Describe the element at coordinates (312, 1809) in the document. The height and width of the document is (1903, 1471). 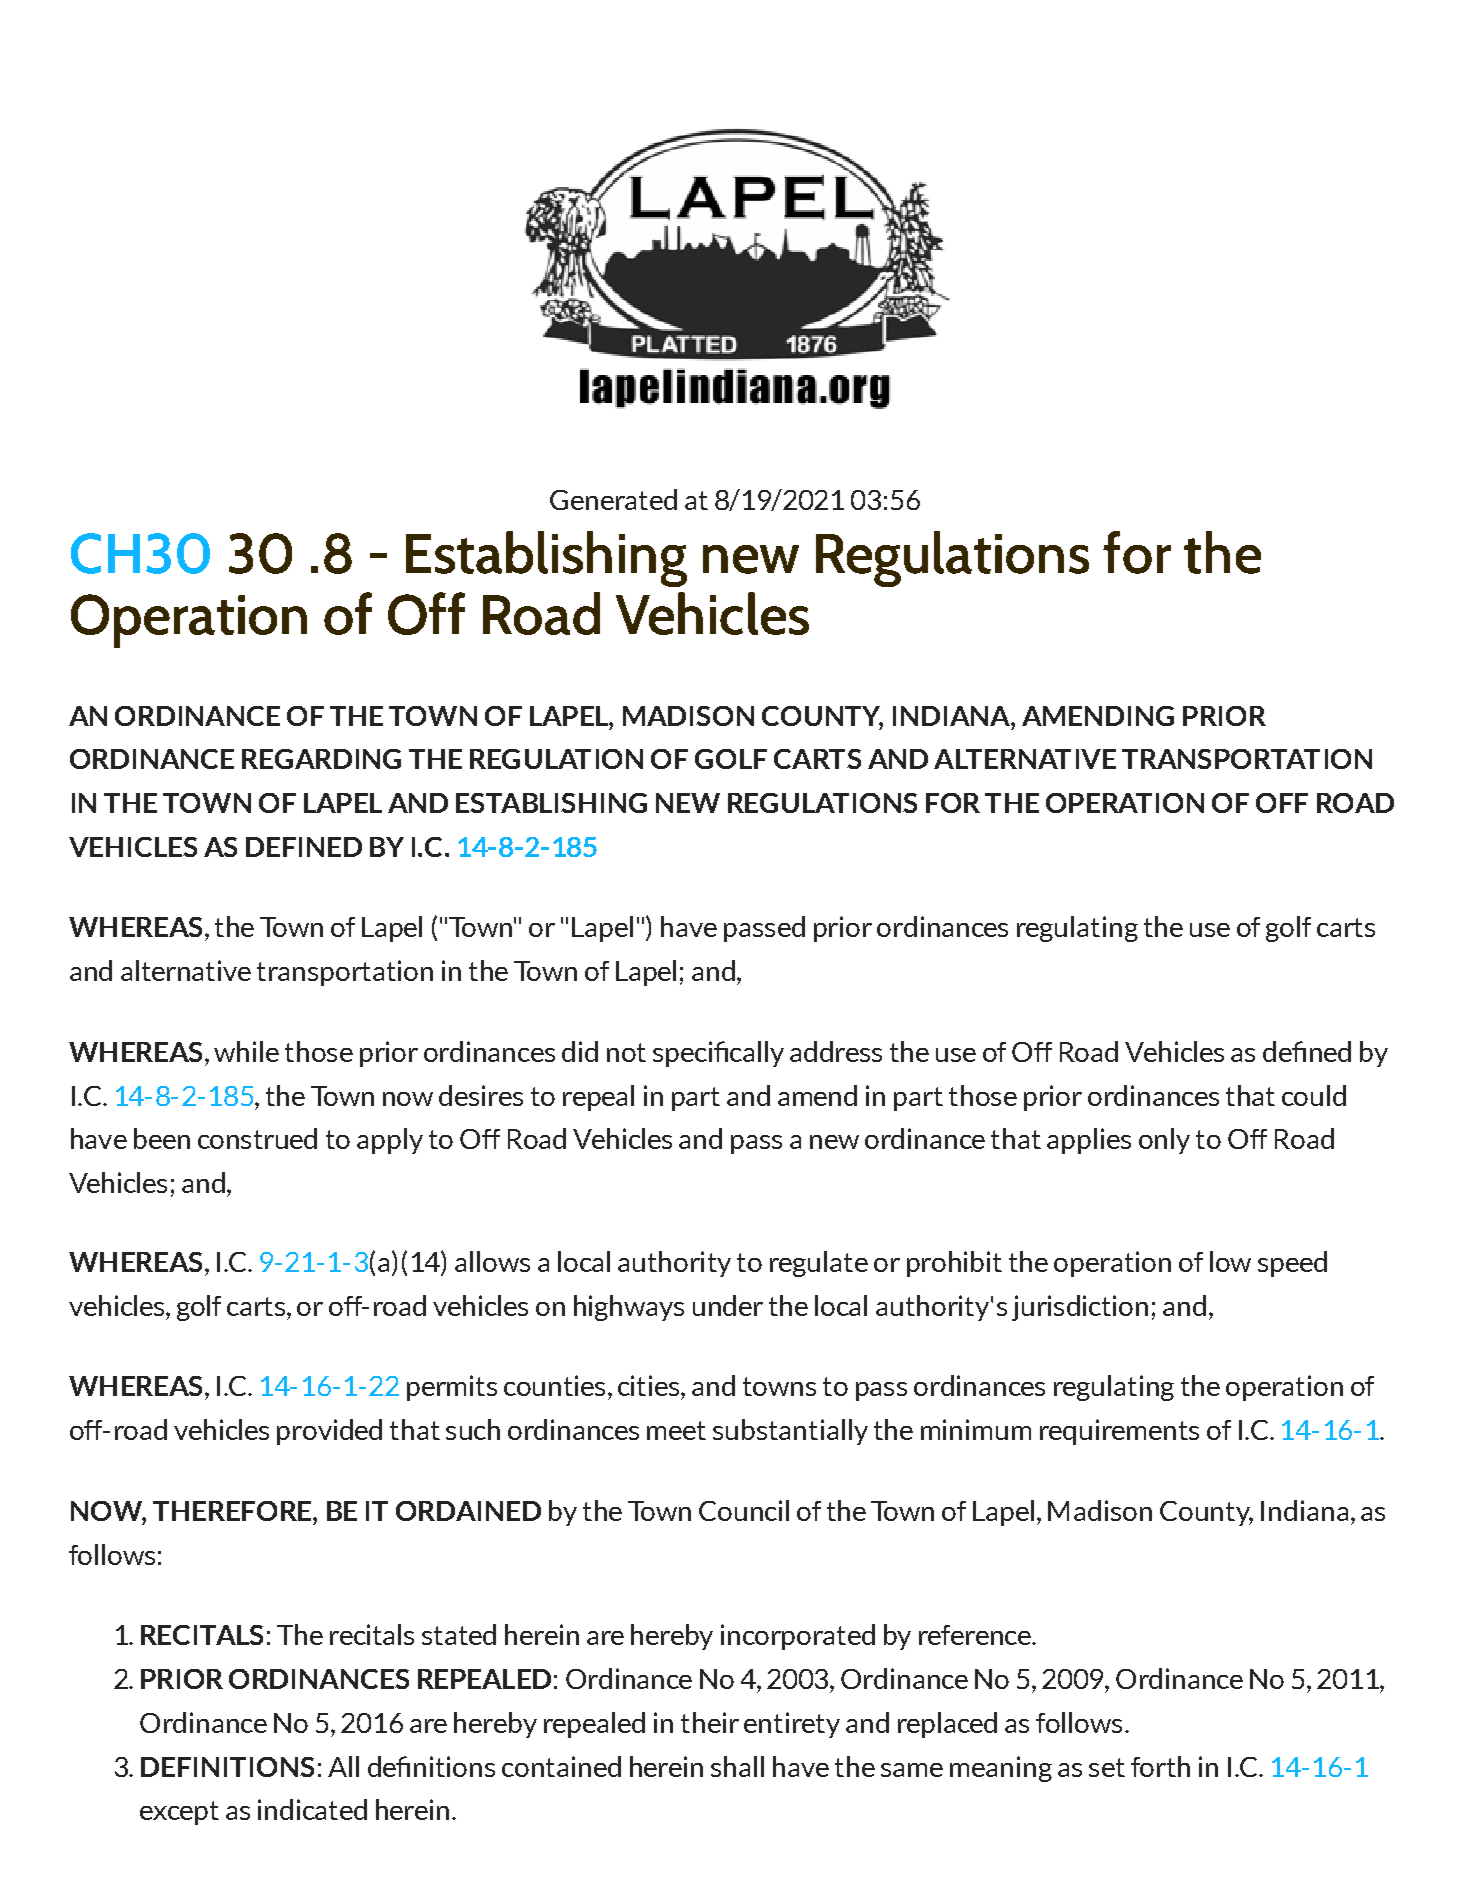
I see `indicated` at that location.
